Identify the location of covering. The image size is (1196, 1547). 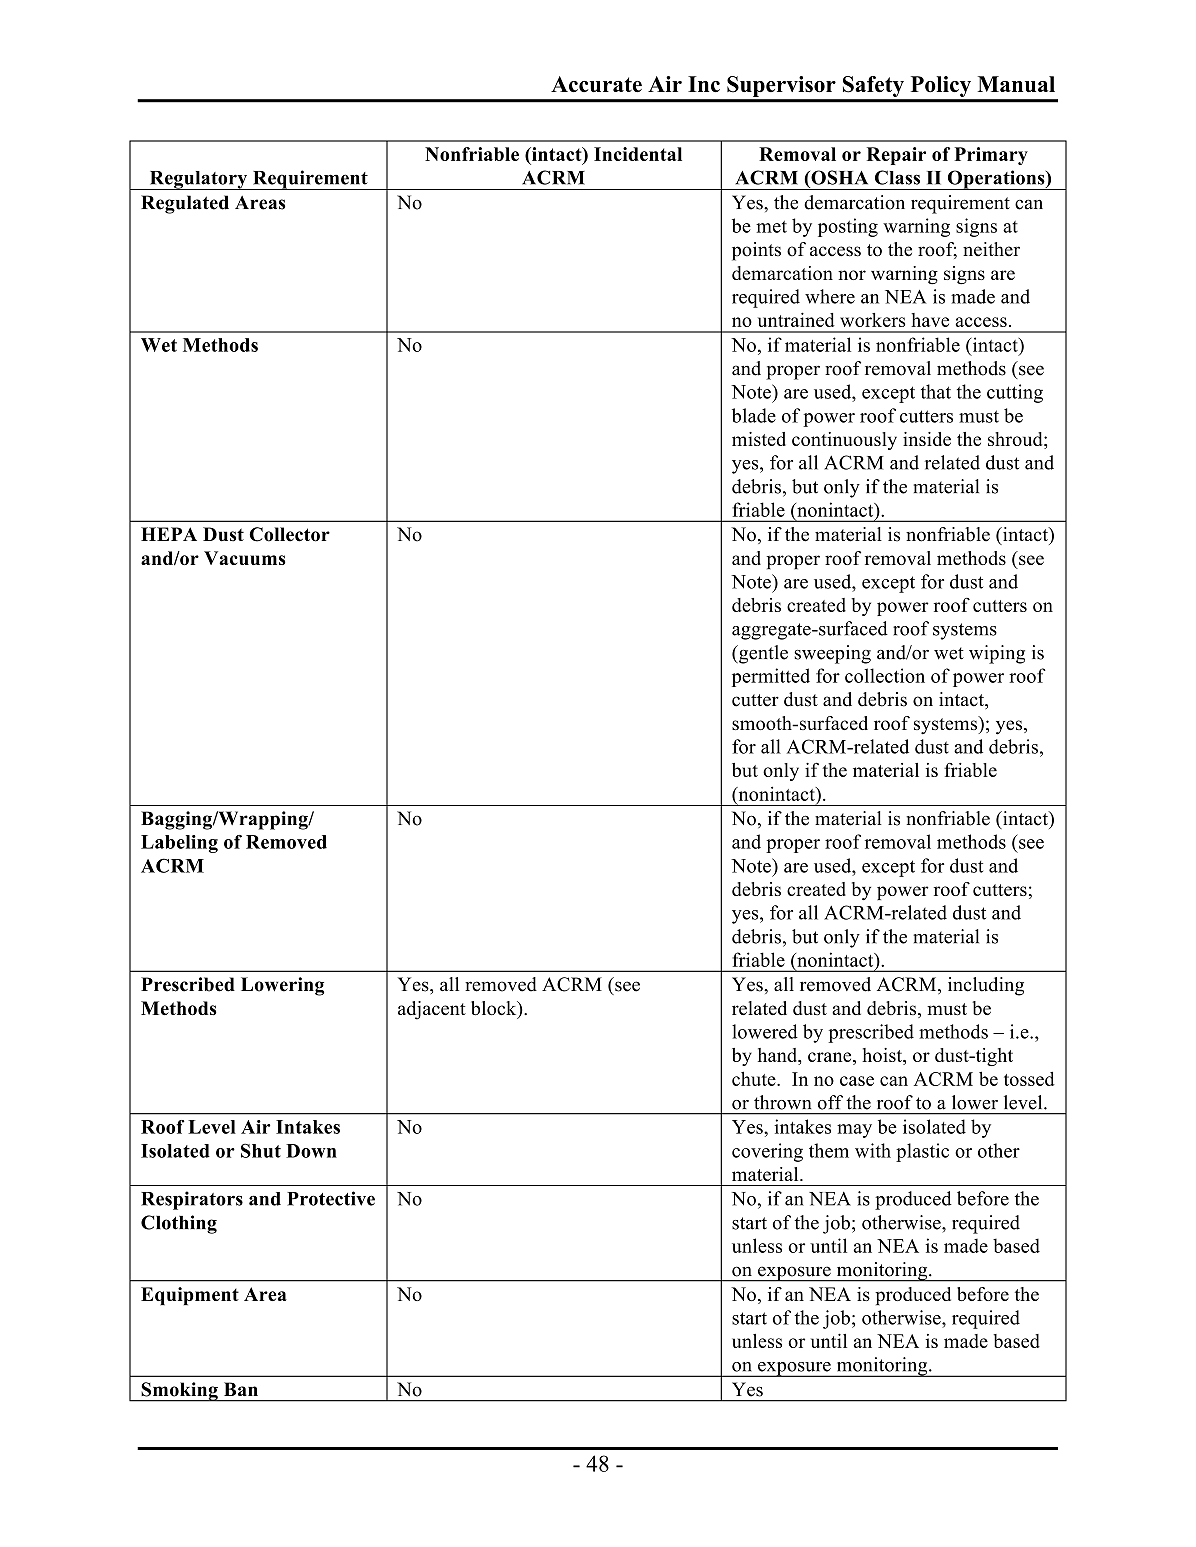
(767, 1152).
